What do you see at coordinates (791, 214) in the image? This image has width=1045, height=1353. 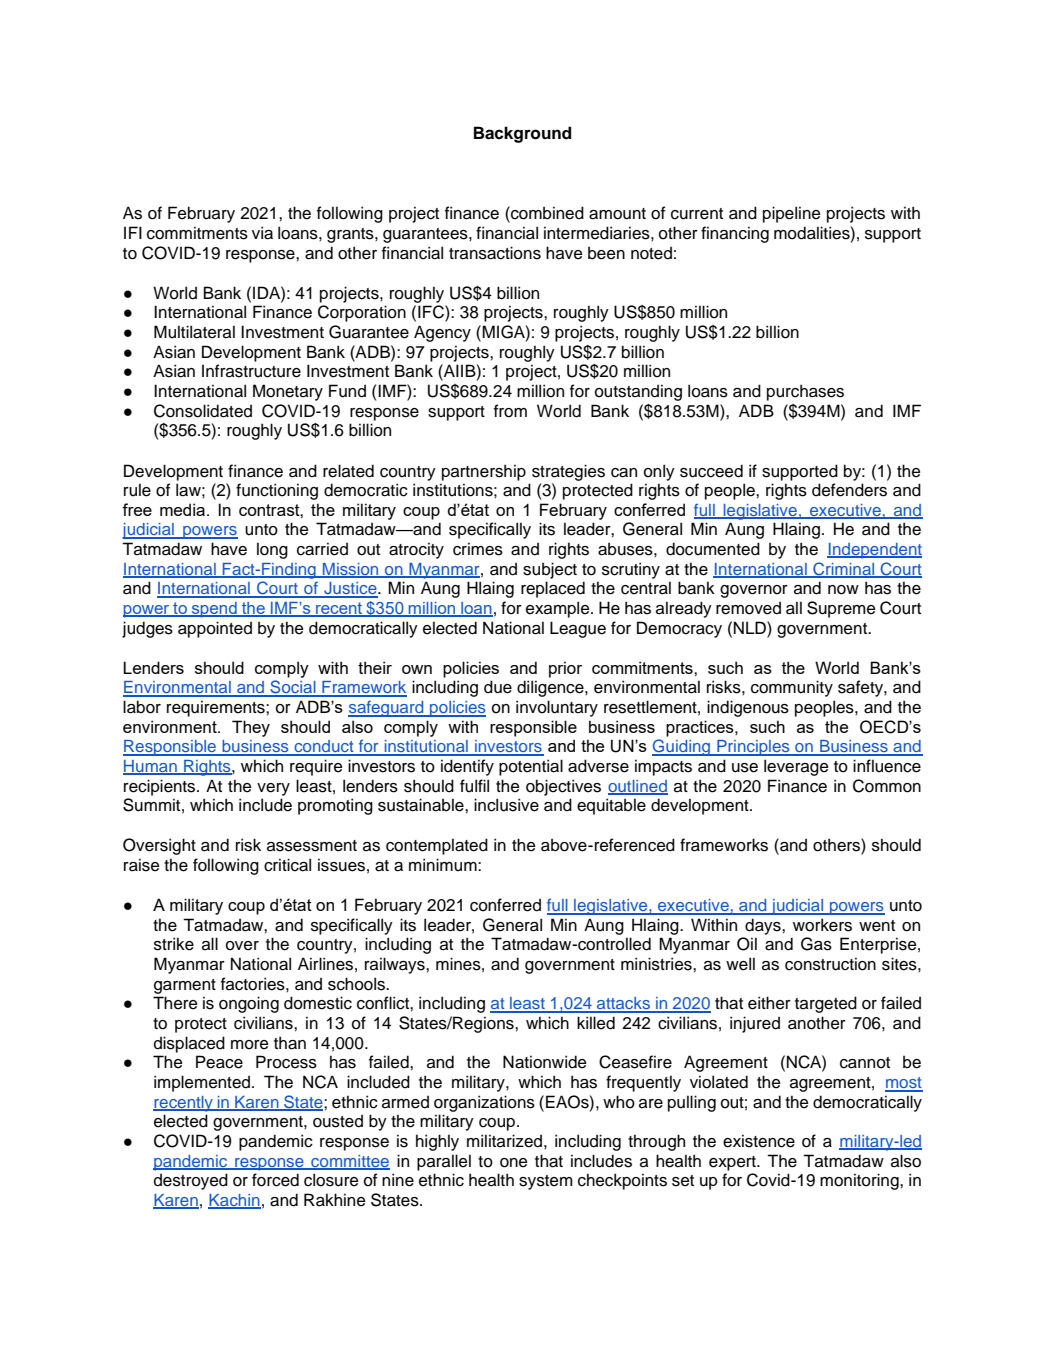 I see `pipeline` at bounding box center [791, 214].
